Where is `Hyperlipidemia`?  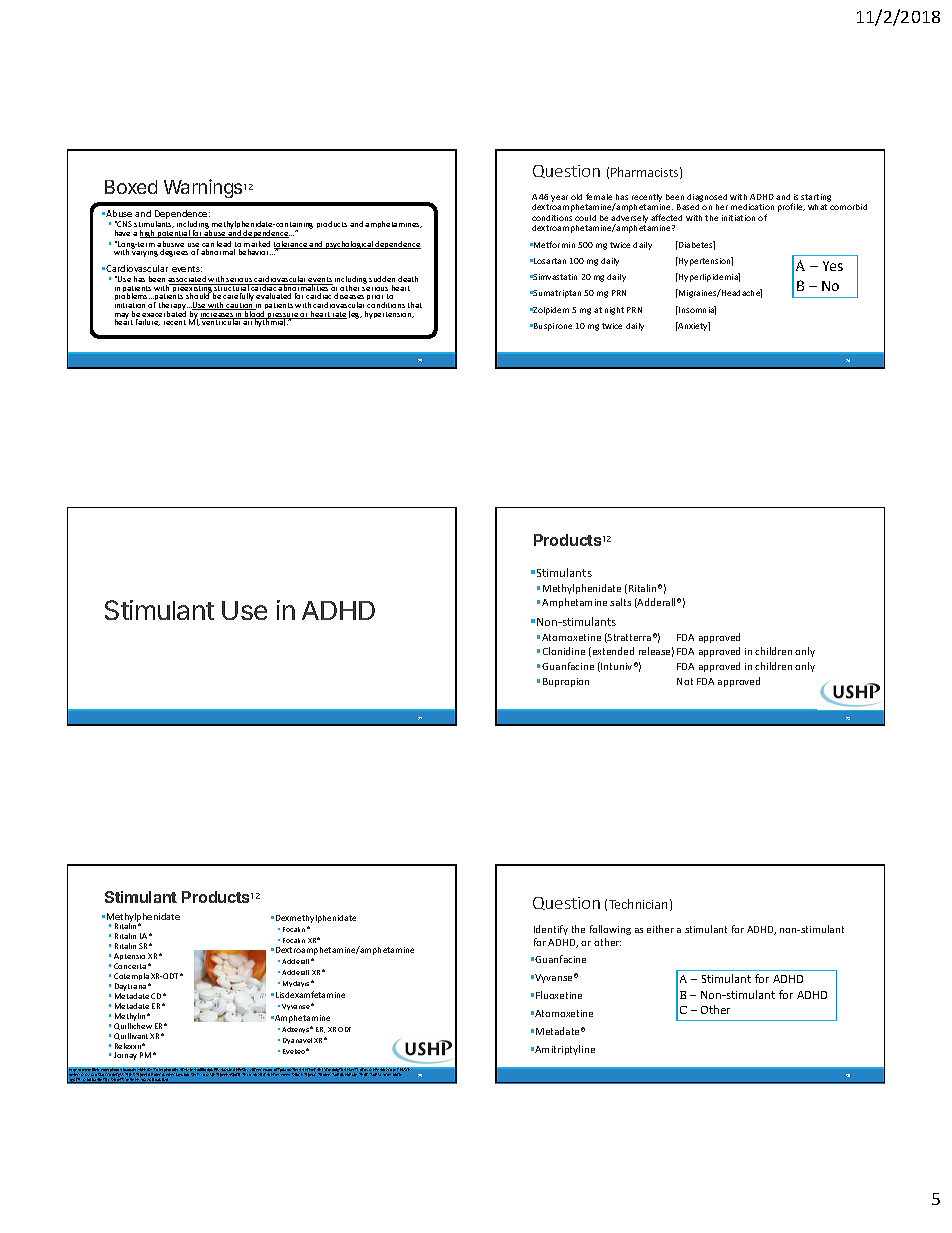
Hyperlipidemia is located at coordinates (708, 277).
